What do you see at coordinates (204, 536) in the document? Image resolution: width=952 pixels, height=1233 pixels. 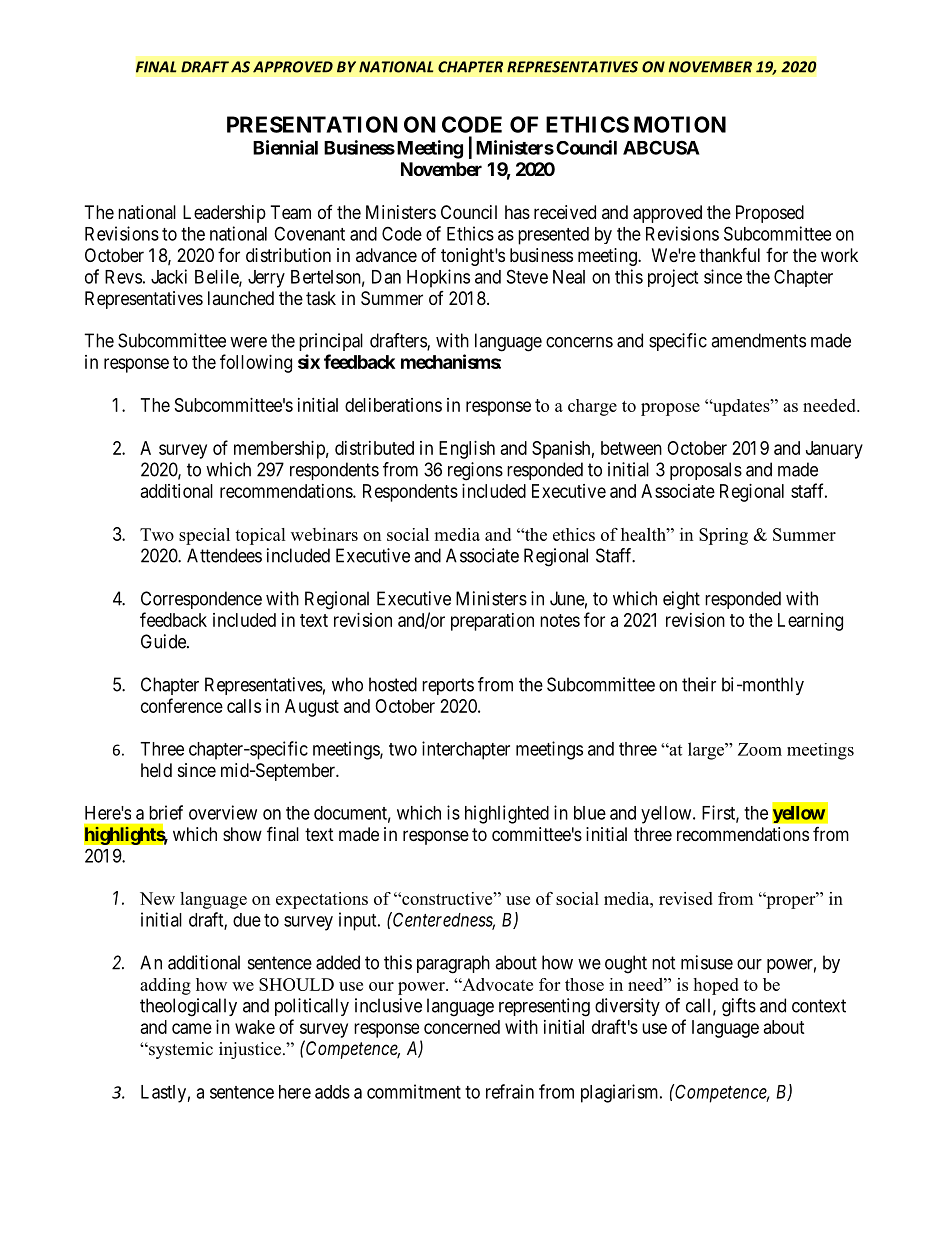 I see `special` at bounding box center [204, 536].
